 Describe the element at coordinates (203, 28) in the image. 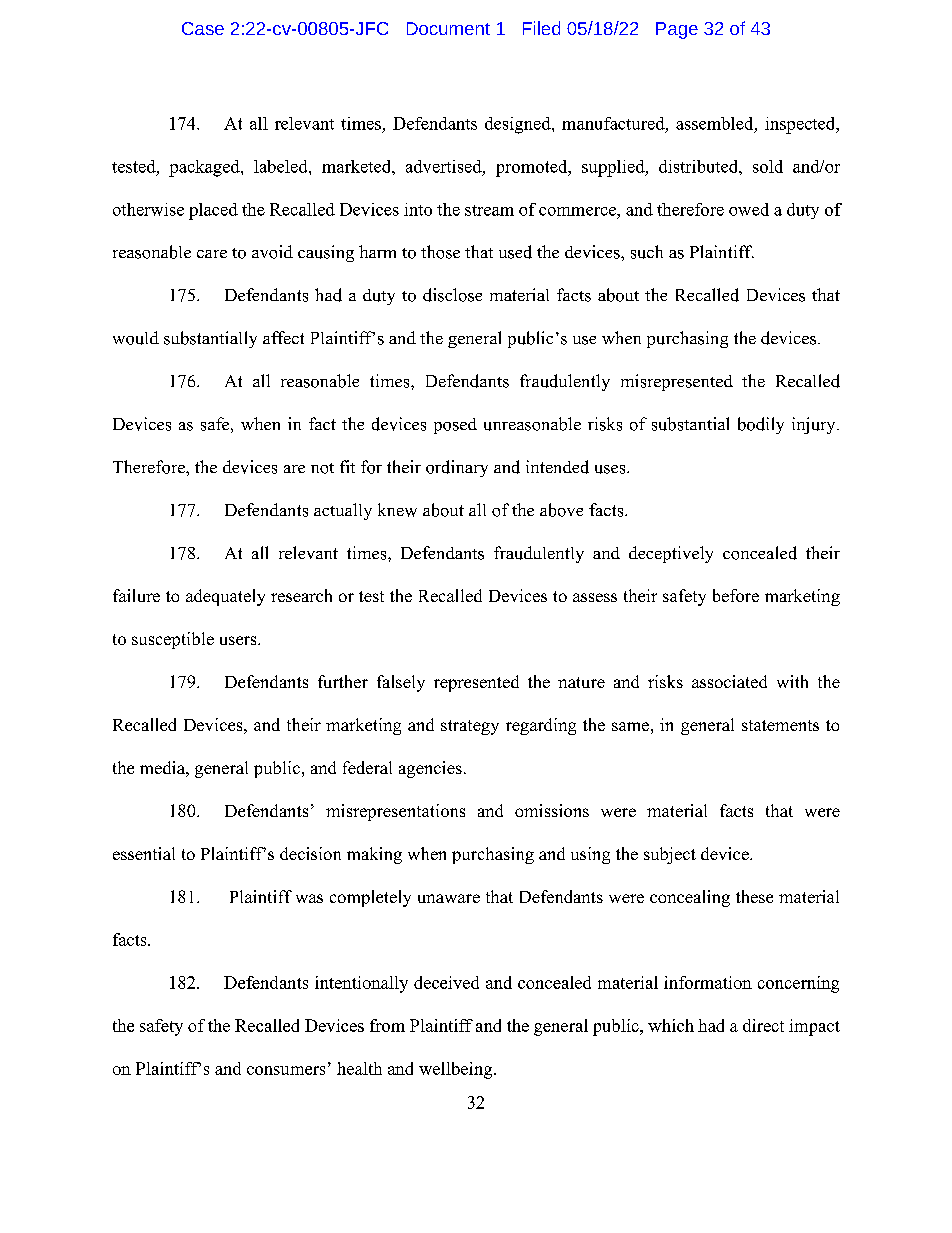

I see `Case` at that location.
